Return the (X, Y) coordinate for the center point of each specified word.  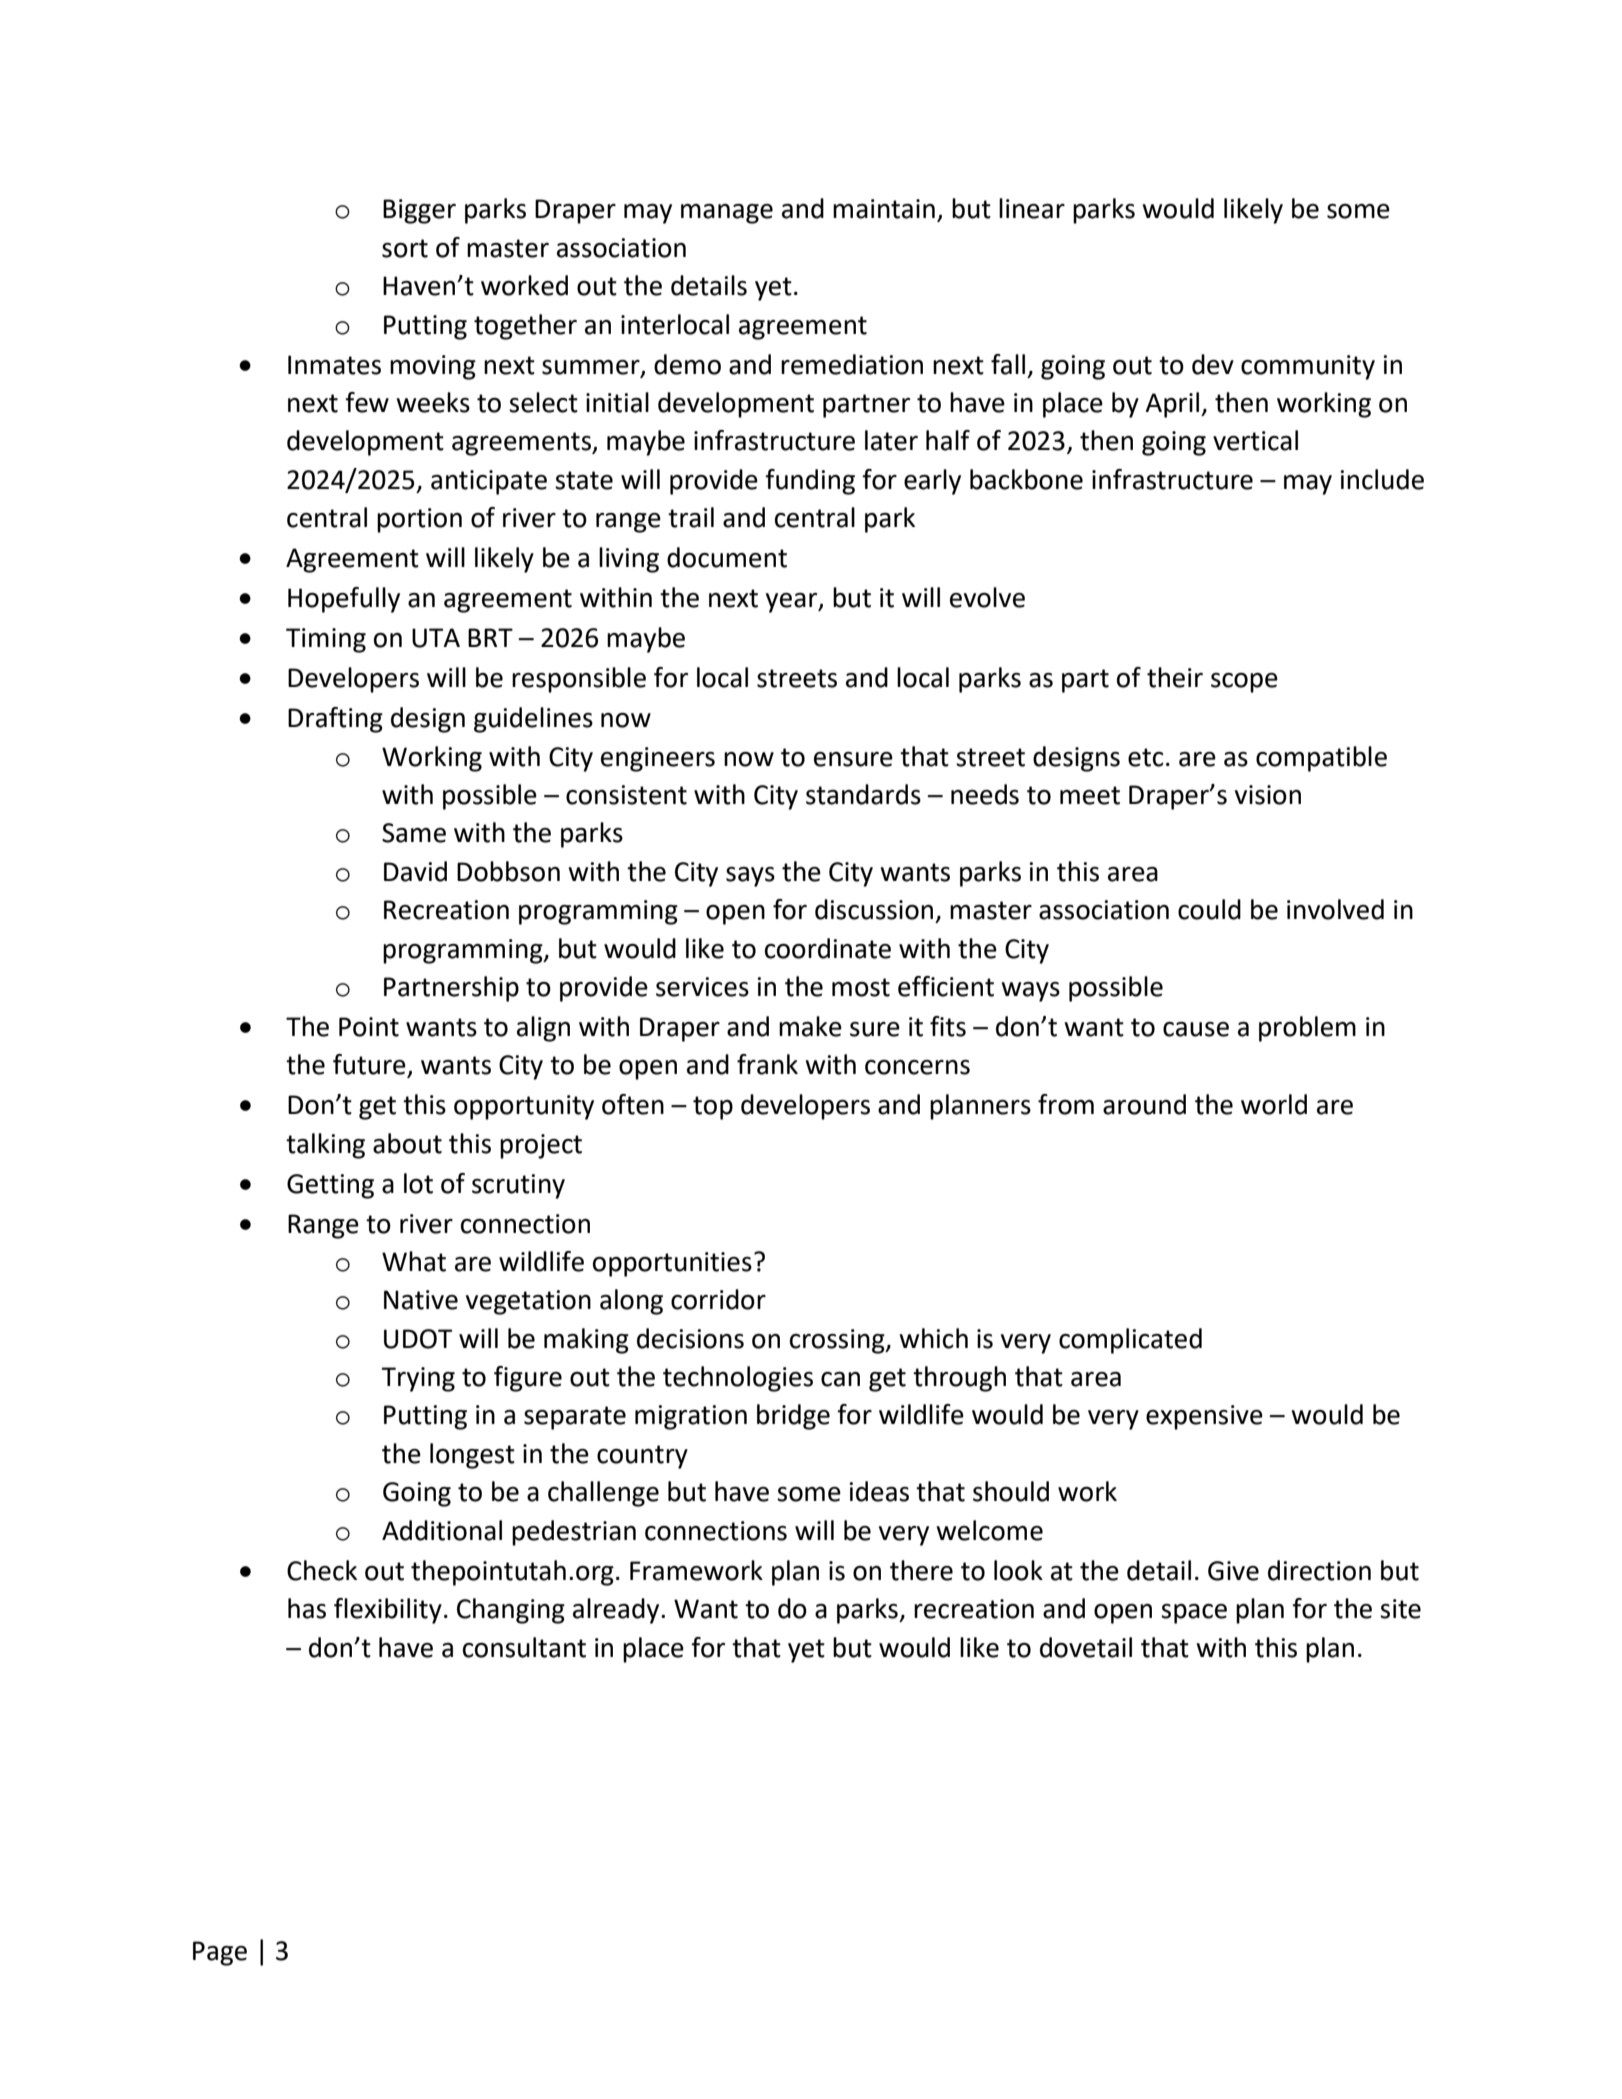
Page (220, 1953)
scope (1244, 683)
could (1209, 909)
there (921, 1570)
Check (322, 1570)
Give (1233, 1571)
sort (405, 248)
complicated (1130, 1341)
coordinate (828, 948)
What (414, 1261)
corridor (718, 1299)
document (727, 557)
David (415, 871)
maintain (884, 209)
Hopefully (344, 600)
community (1308, 367)
